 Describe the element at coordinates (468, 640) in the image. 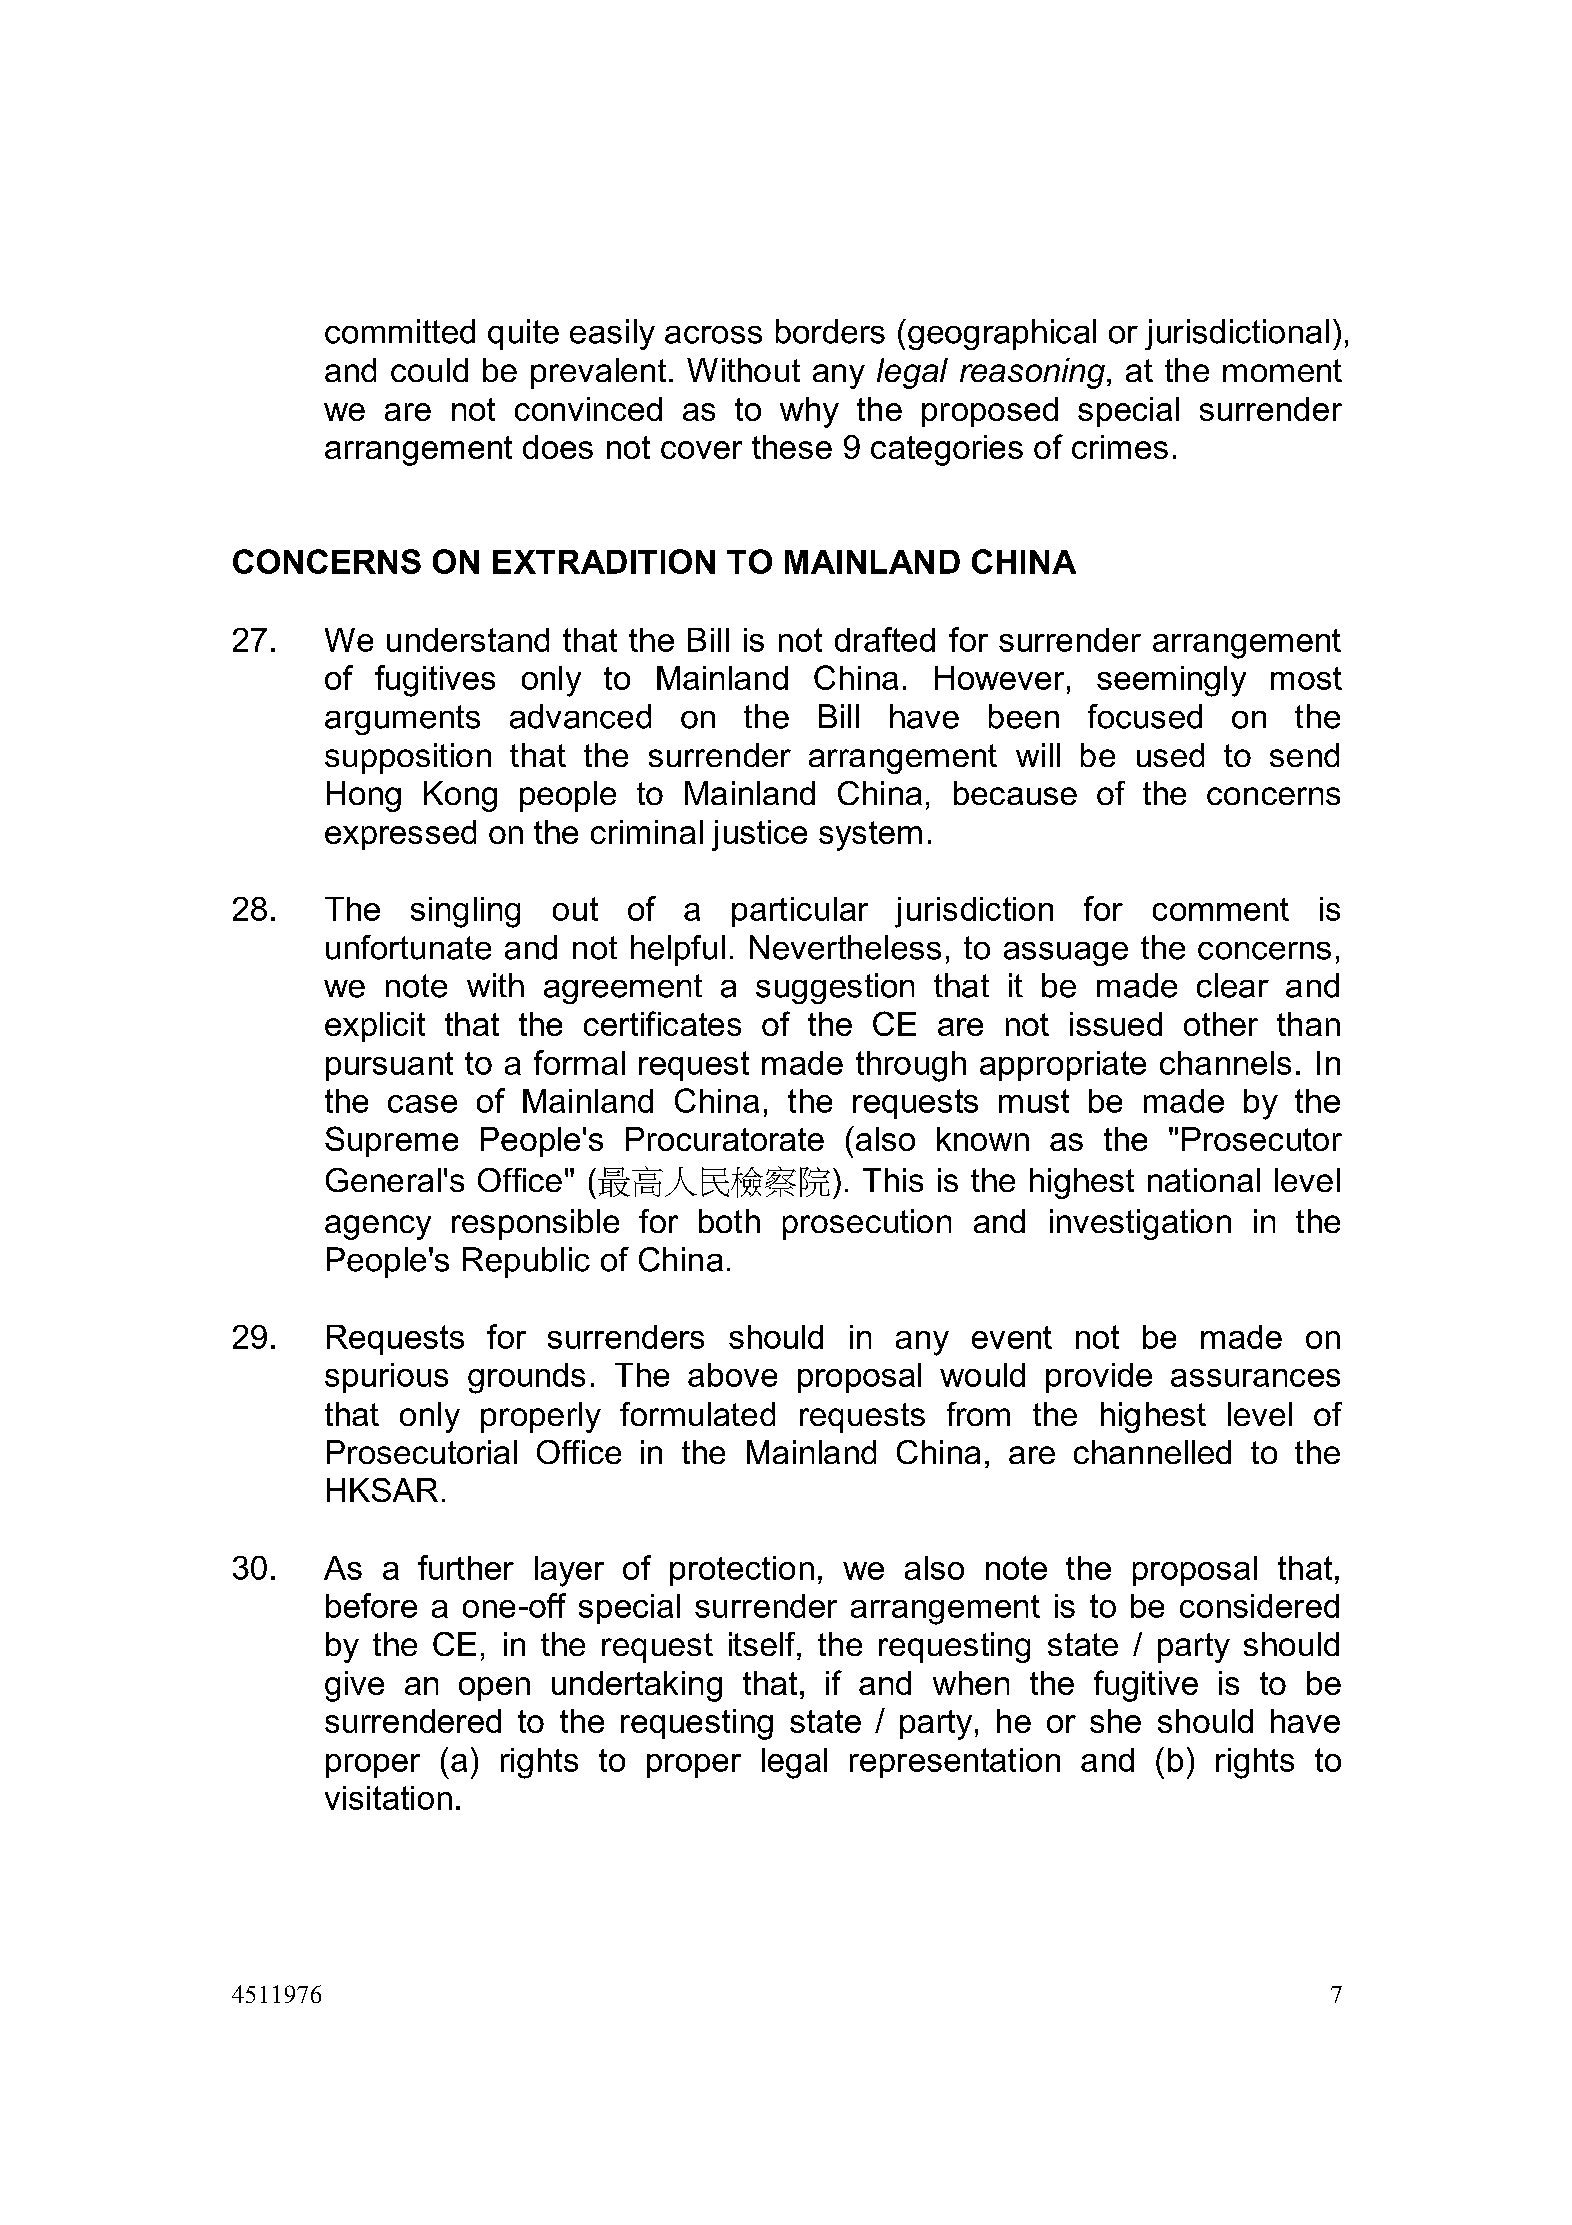

I see `understand` at that location.
